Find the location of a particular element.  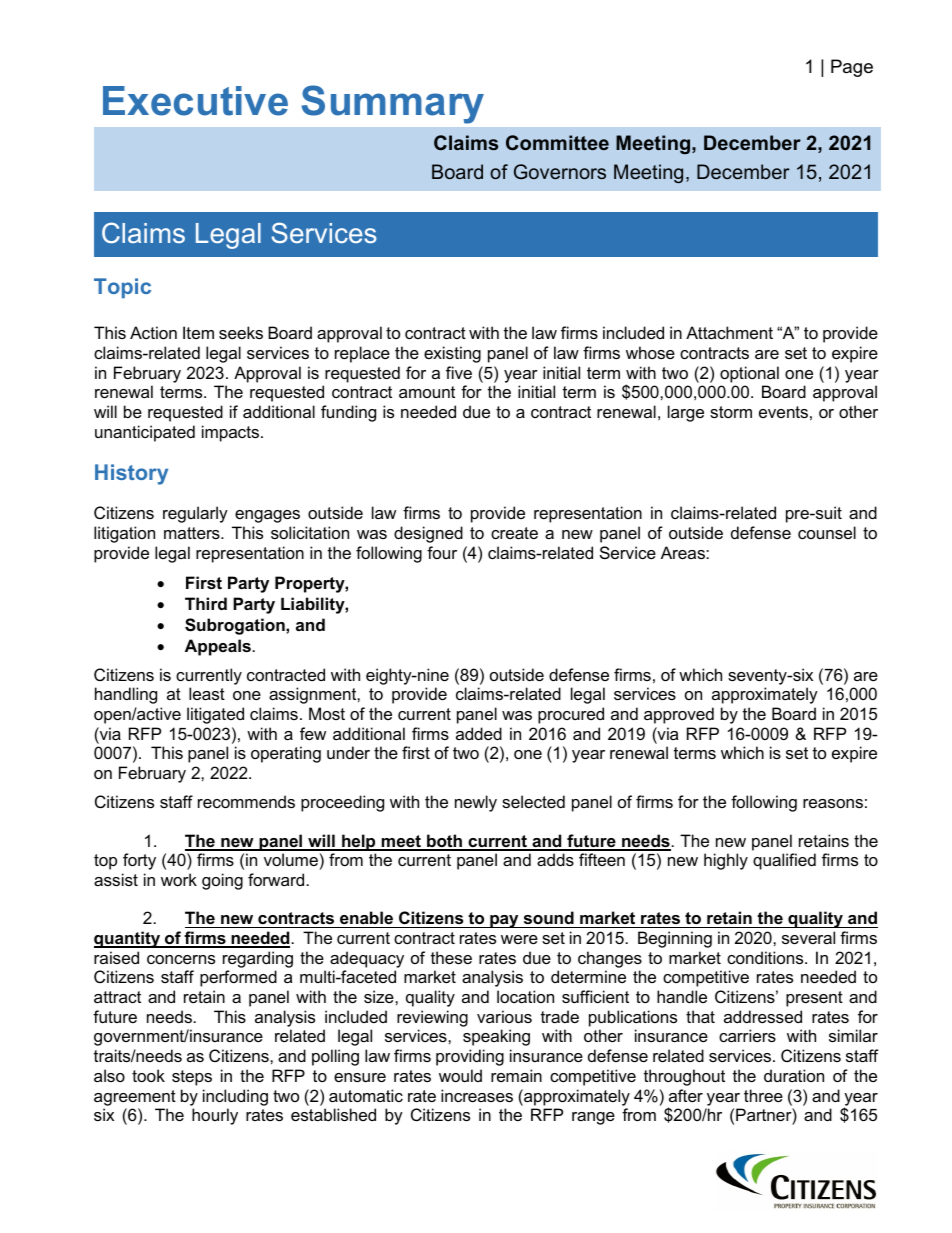

Summary is located at coordinates (392, 104).
